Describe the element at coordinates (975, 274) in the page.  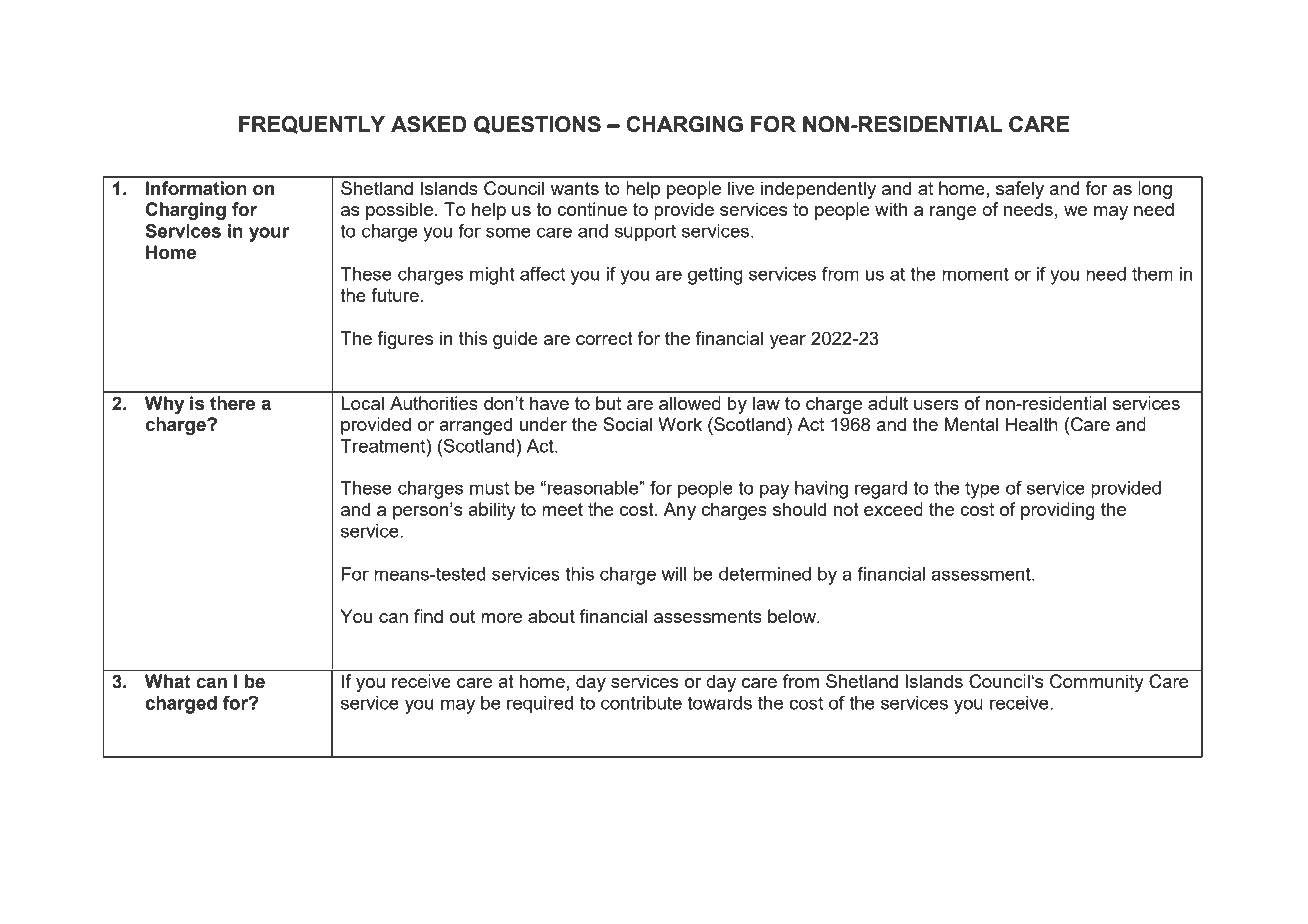
I see `moment` at that location.
